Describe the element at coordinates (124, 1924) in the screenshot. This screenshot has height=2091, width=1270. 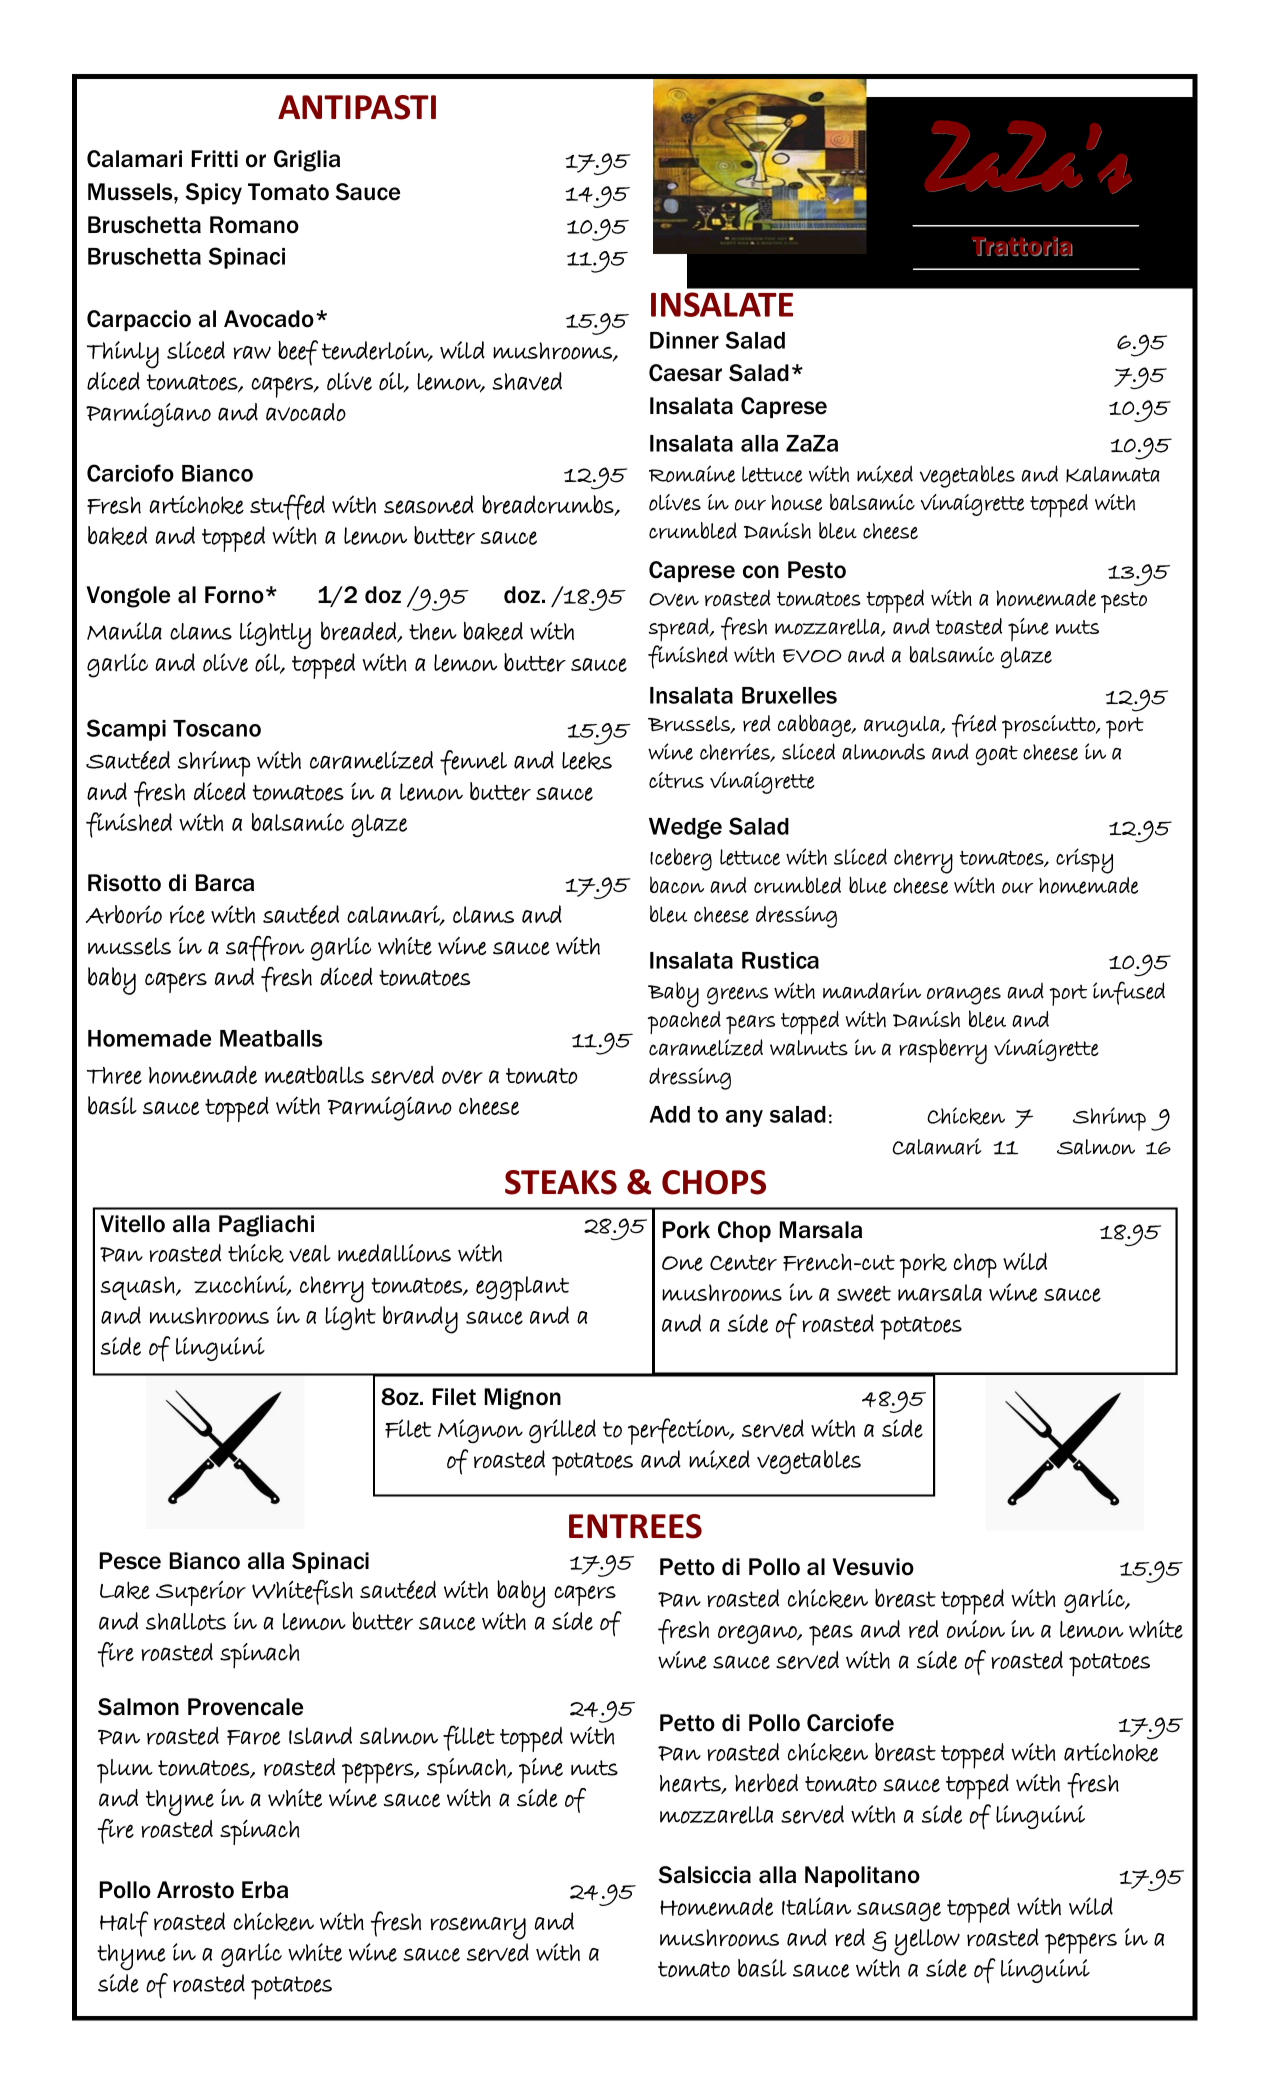
I see `Half` at that location.
